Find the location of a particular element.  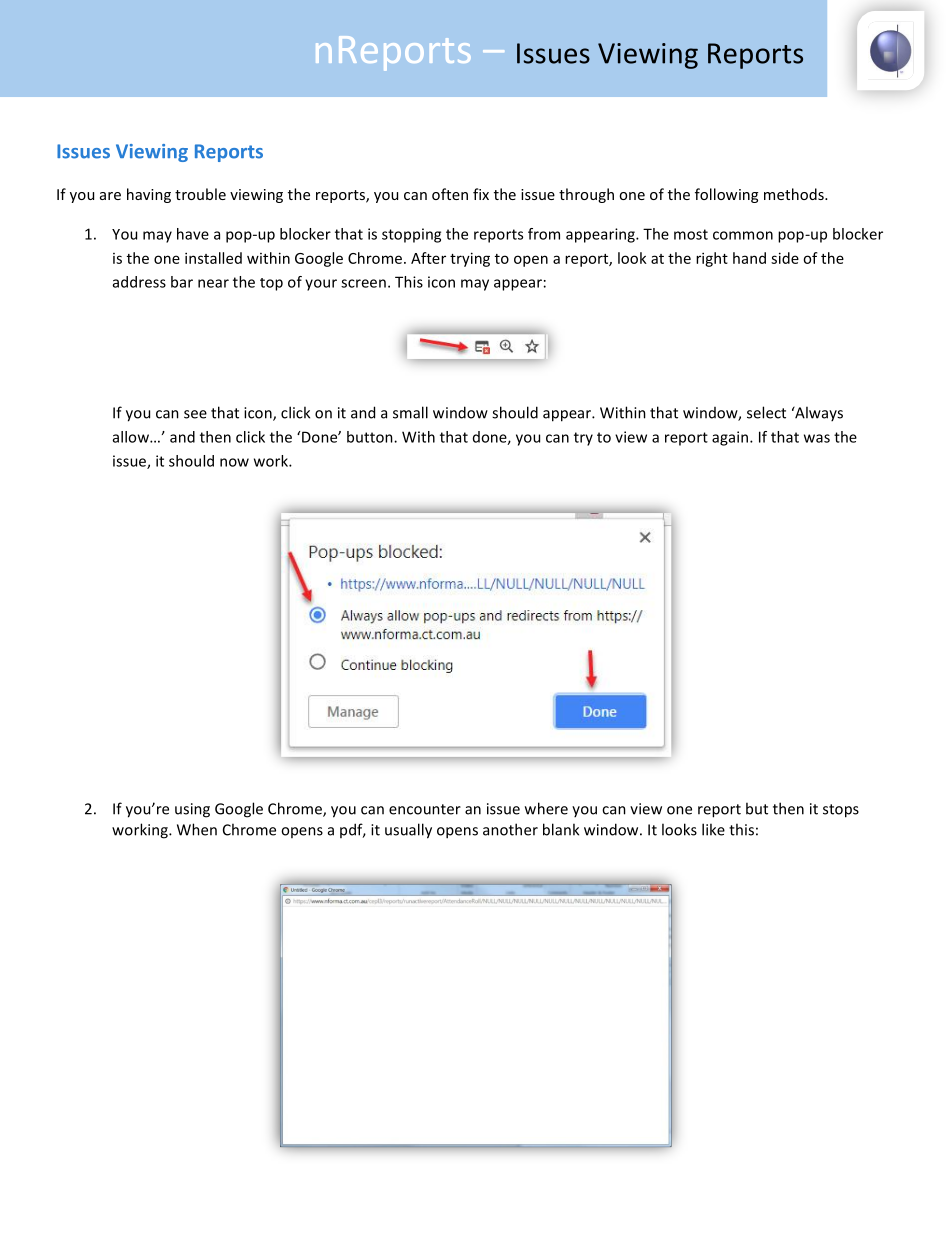

was is located at coordinates (817, 438).
